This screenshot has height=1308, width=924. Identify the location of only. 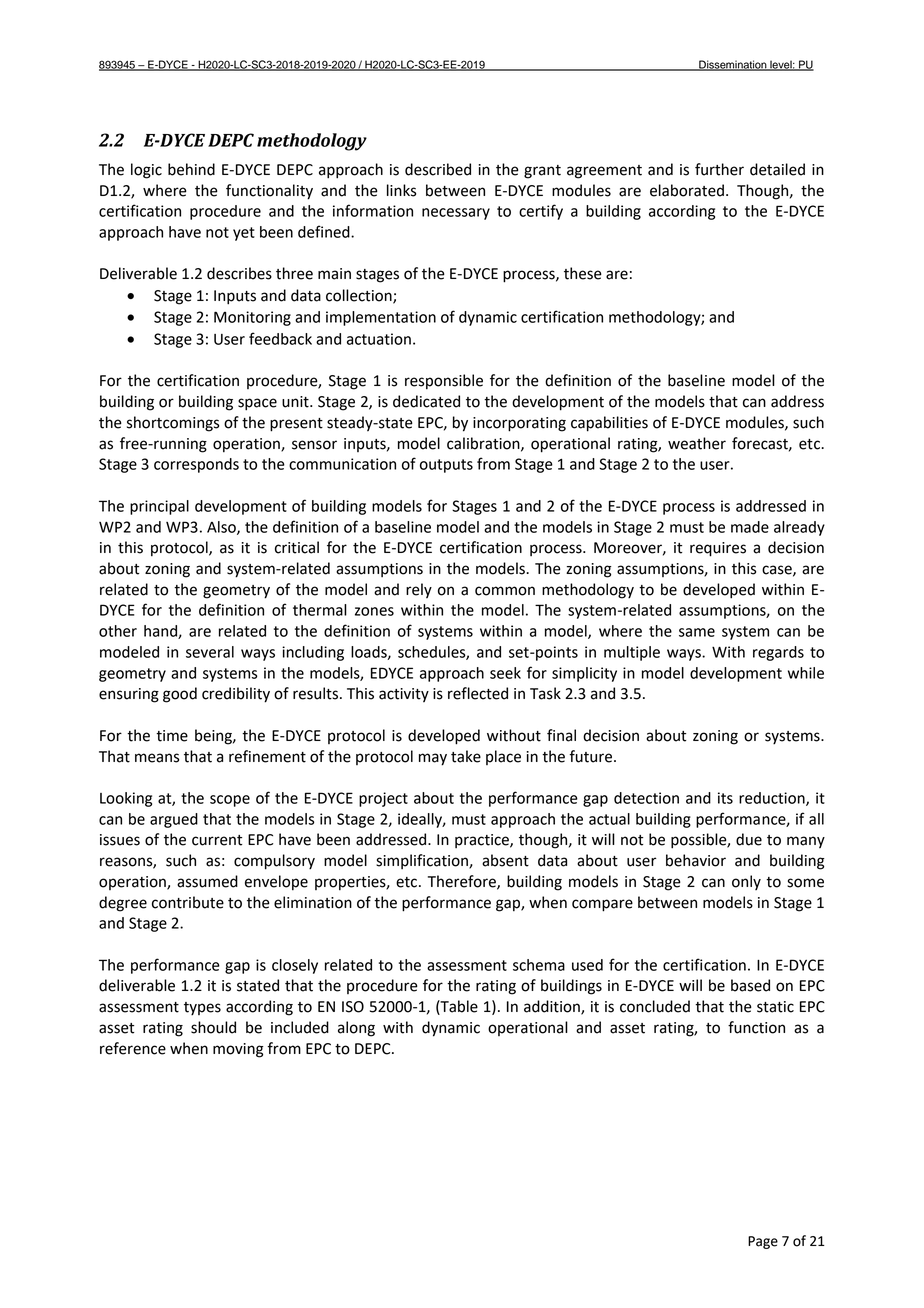
(746, 882).
